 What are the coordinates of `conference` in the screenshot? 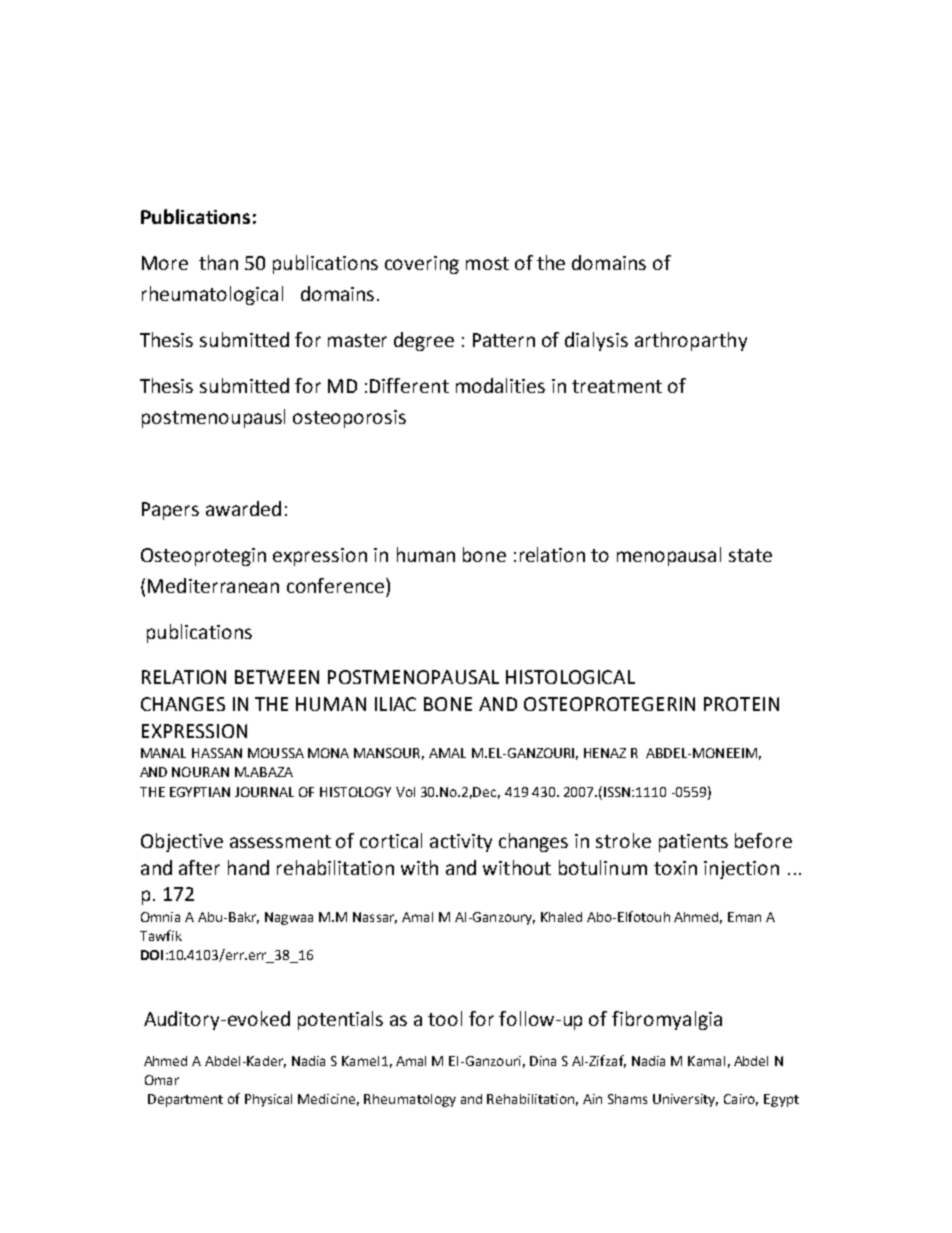 It's located at (337, 585).
